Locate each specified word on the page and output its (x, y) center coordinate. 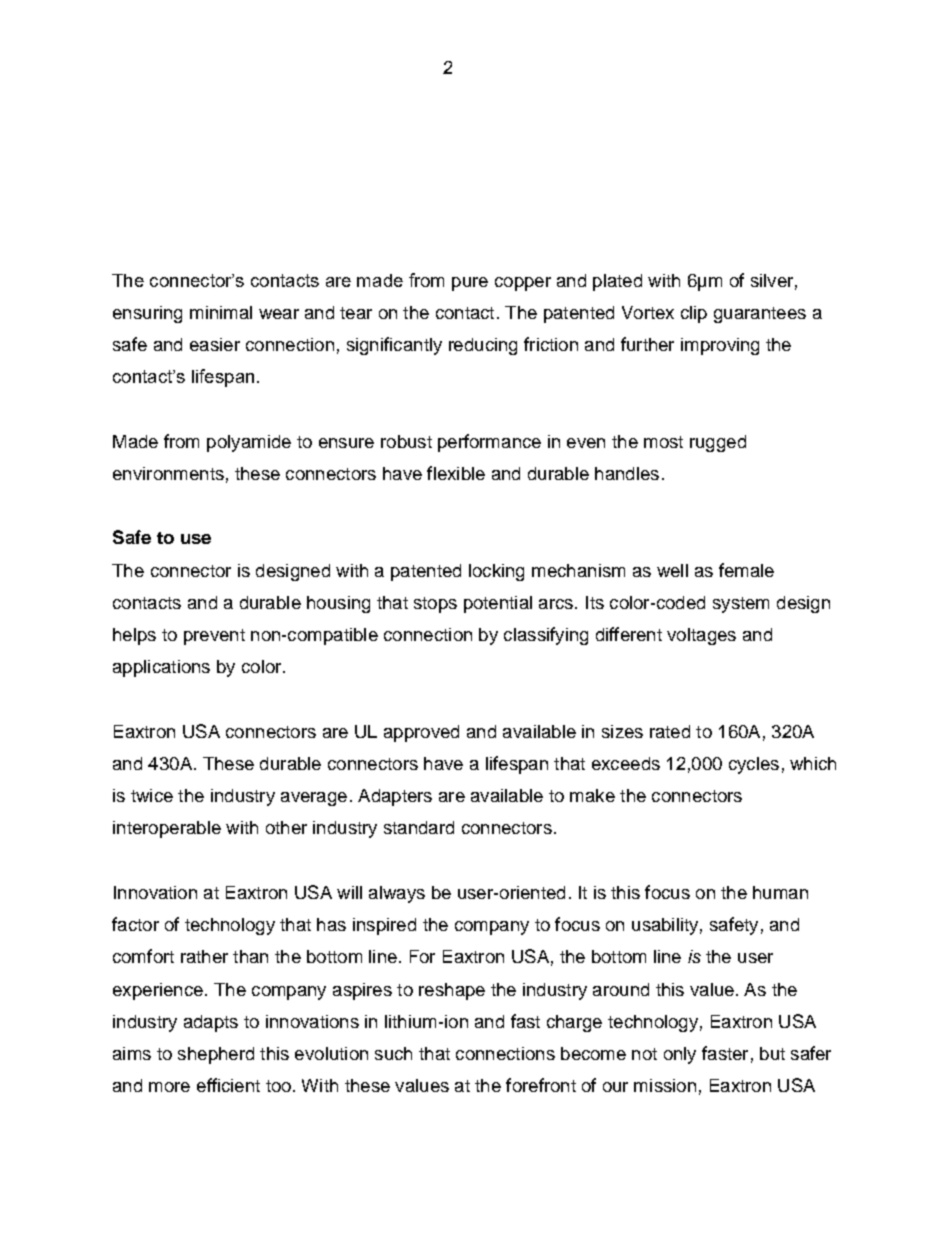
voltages (701, 636)
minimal (221, 312)
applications (161, 668)
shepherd (216, 1055)
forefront (541, 1085)
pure (470, 284)
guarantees (760, 315)
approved (421, 733)
